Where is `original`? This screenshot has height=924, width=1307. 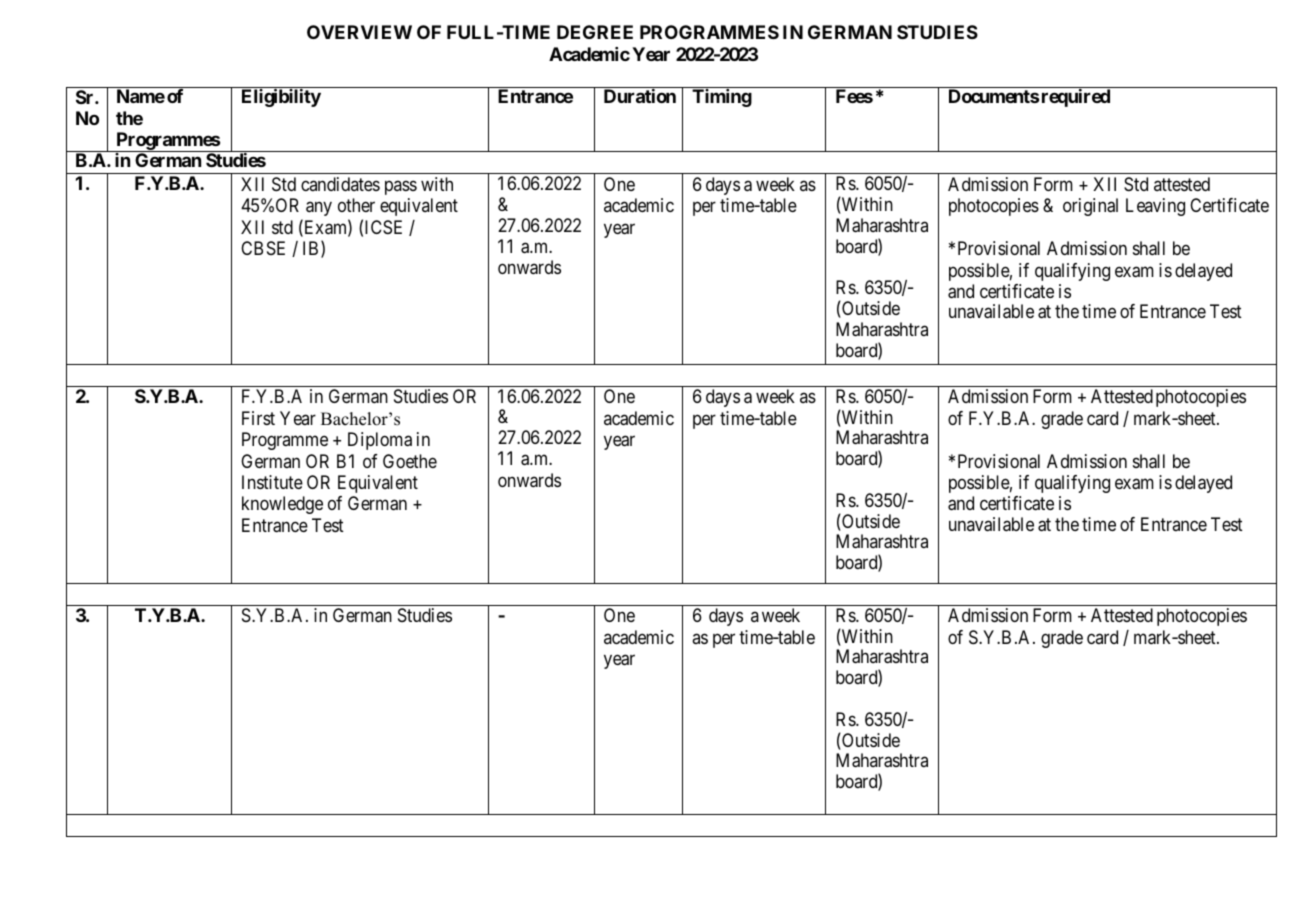 original is located at coordinates (1090, 207).
